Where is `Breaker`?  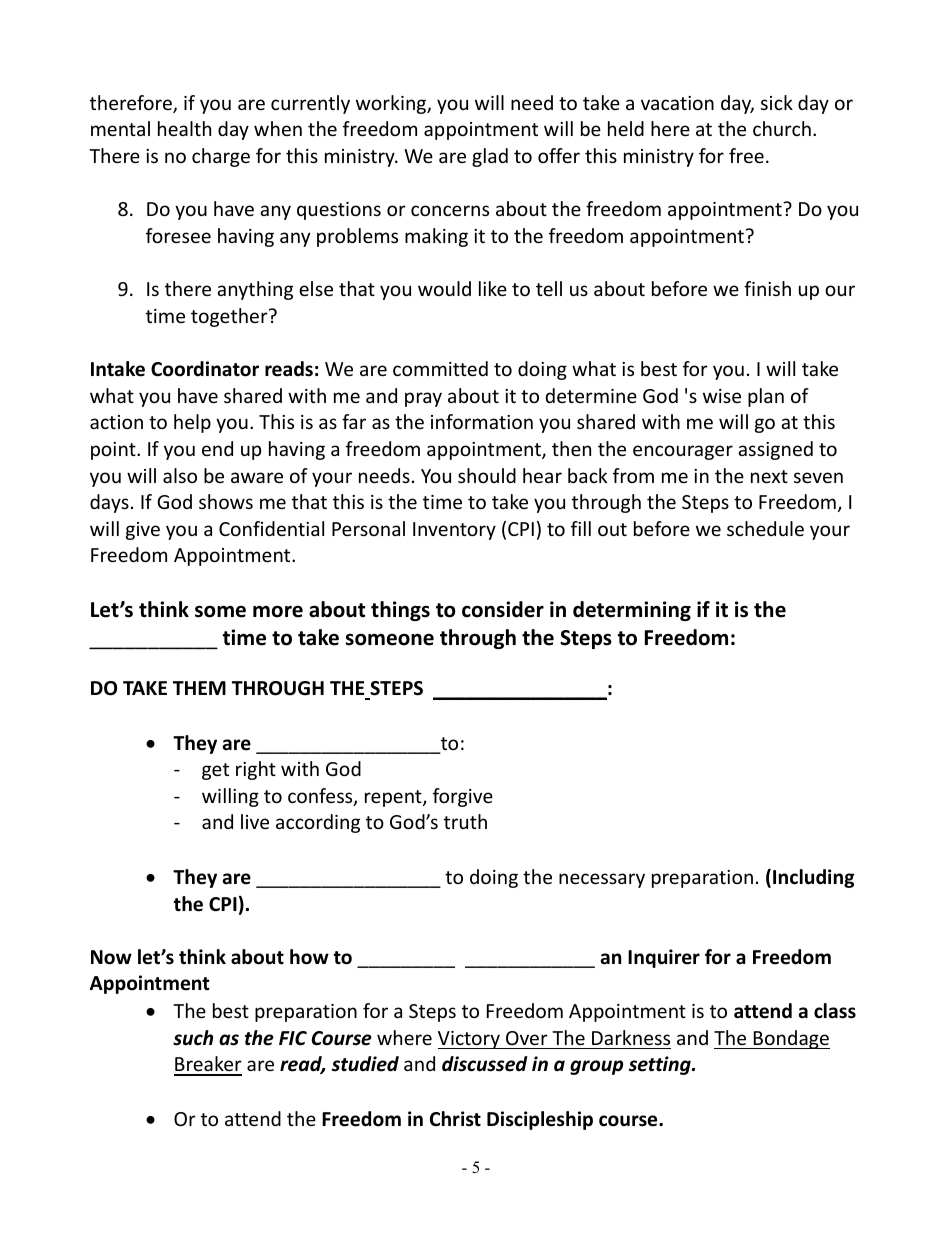 Breaker is located at coordinates (208, 1065).
